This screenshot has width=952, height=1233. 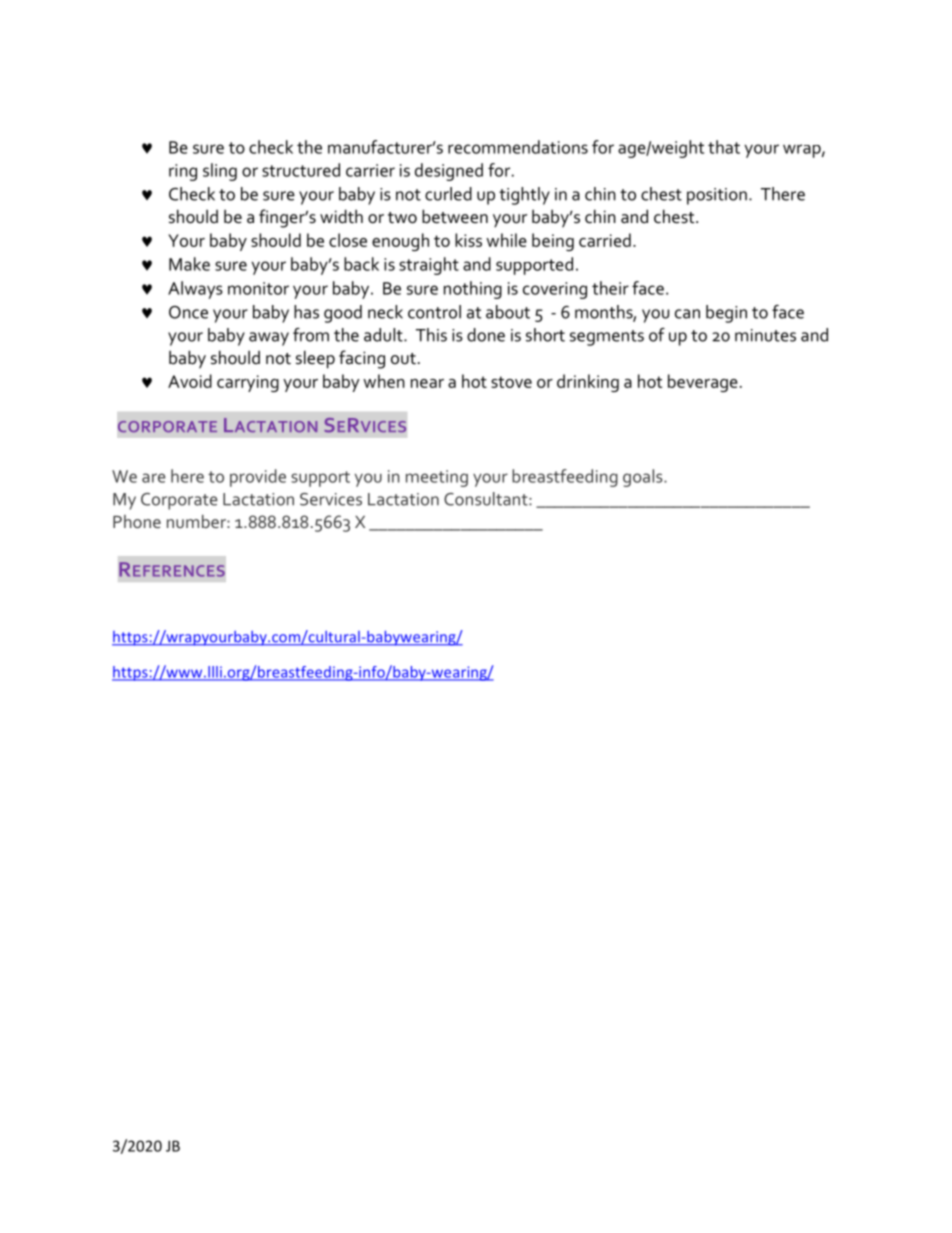 I want to click on away, so click(x=269, y=339).
